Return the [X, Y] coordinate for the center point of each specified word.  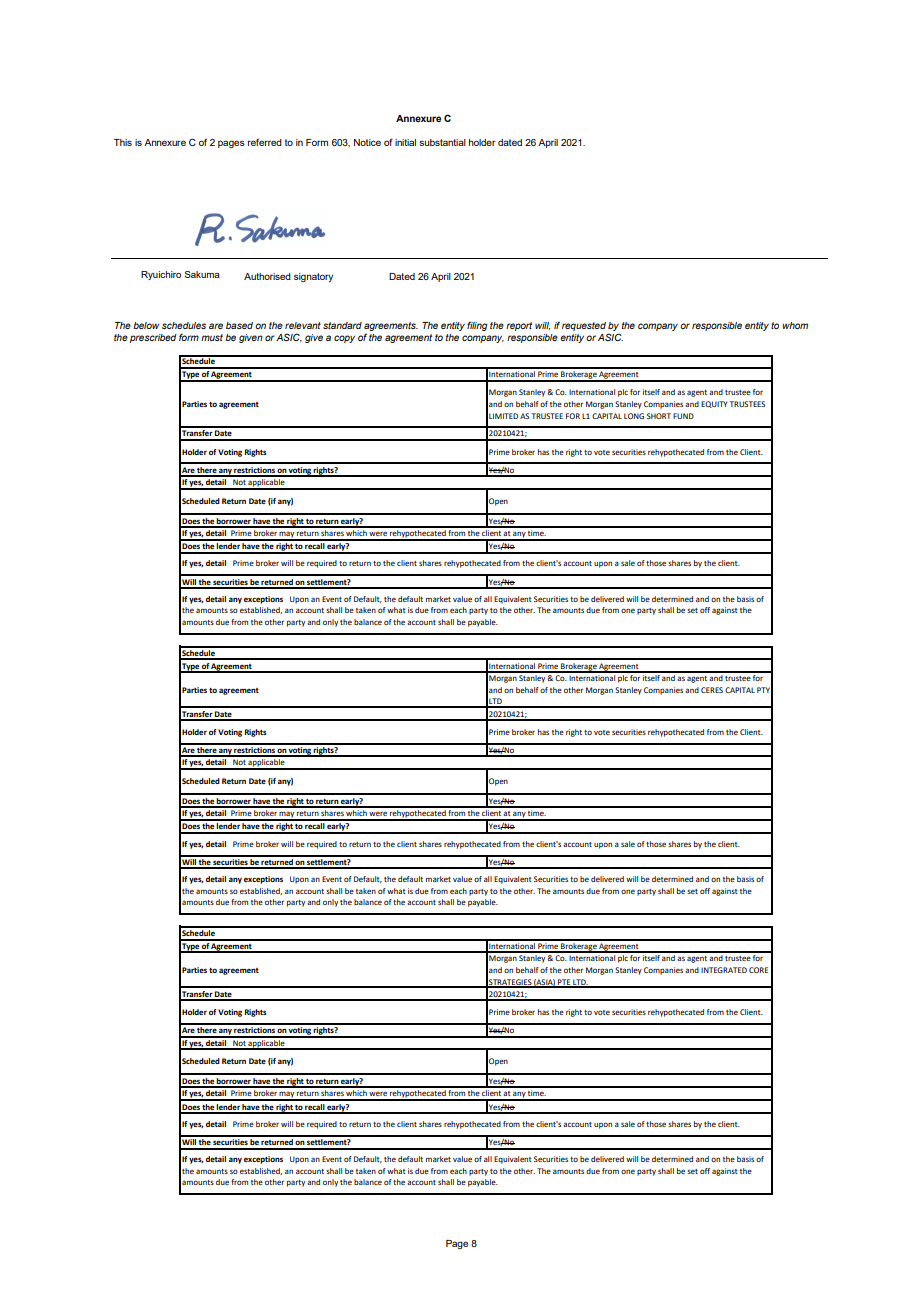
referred [265, 142]
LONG [634, 416]
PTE [564, 983]
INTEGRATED [724, 970]
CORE [758, 970]
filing [477, 326]
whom [795, 325]
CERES [712, 690]
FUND [683, 416]
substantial [442, 142]
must [212, 337]
